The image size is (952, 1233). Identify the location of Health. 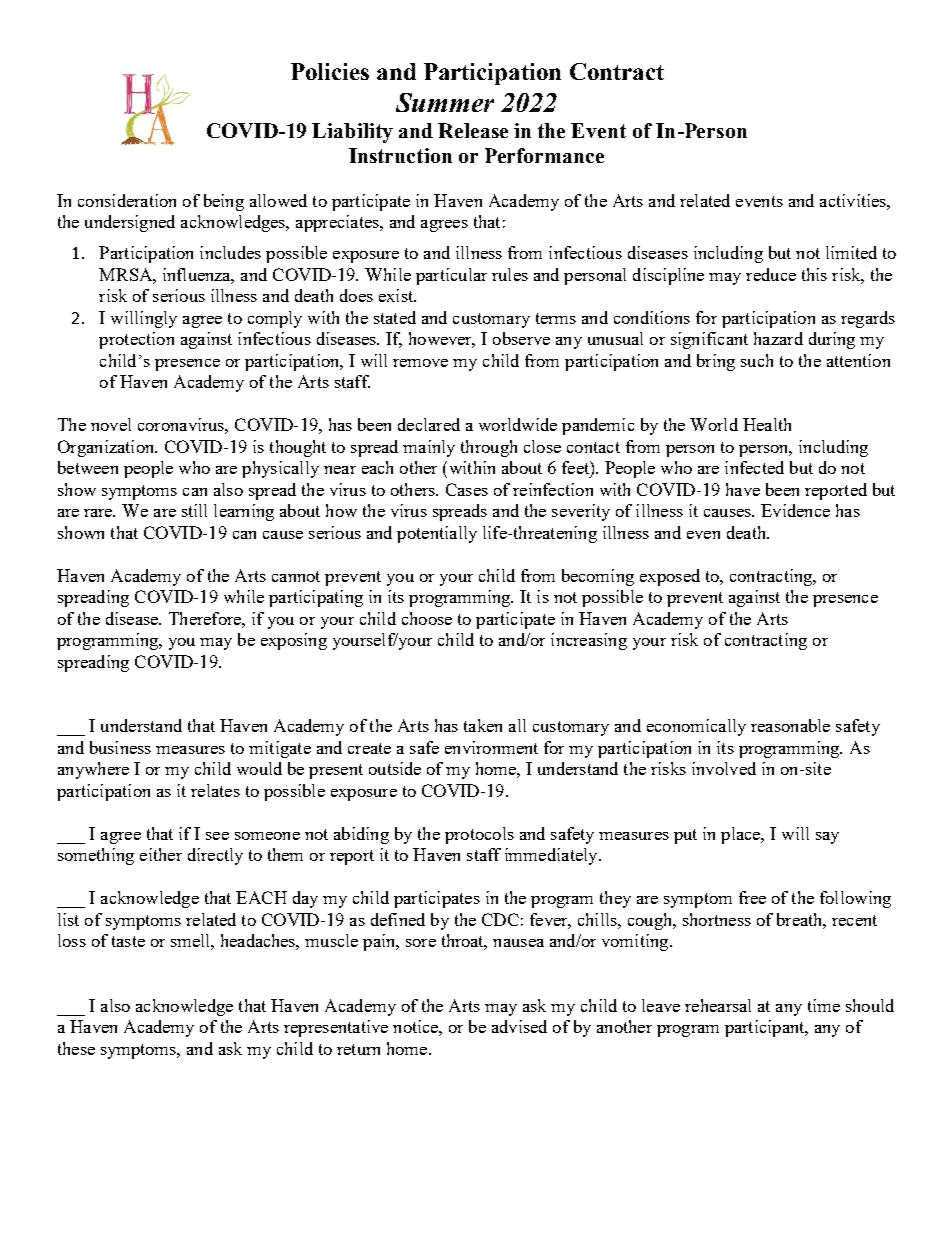
(767, 424).
